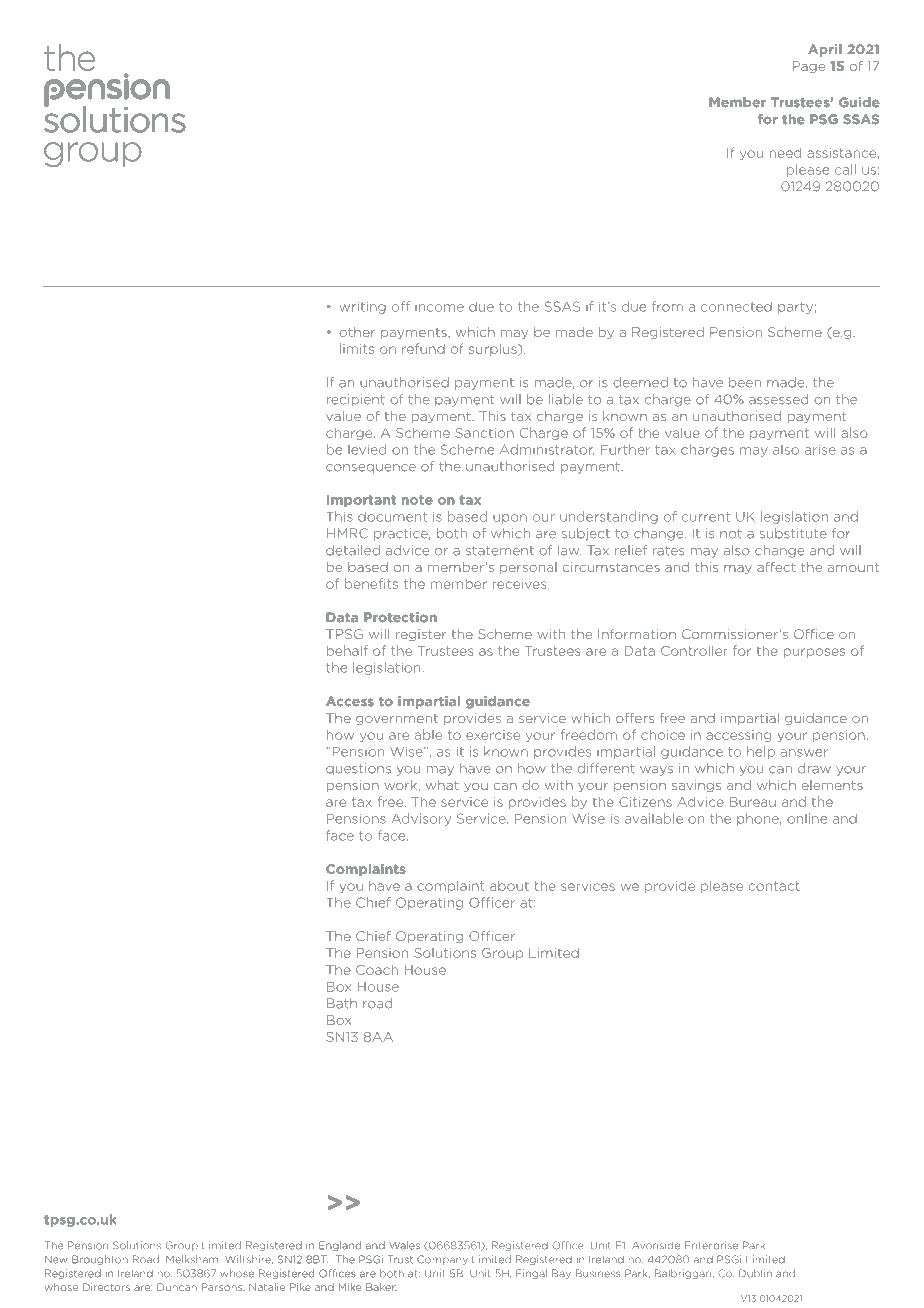 This document has height=1308, width=924. What do you see at coordinates (363, 307) in the document?
I see `writing` at bounding box center [363, 307].
